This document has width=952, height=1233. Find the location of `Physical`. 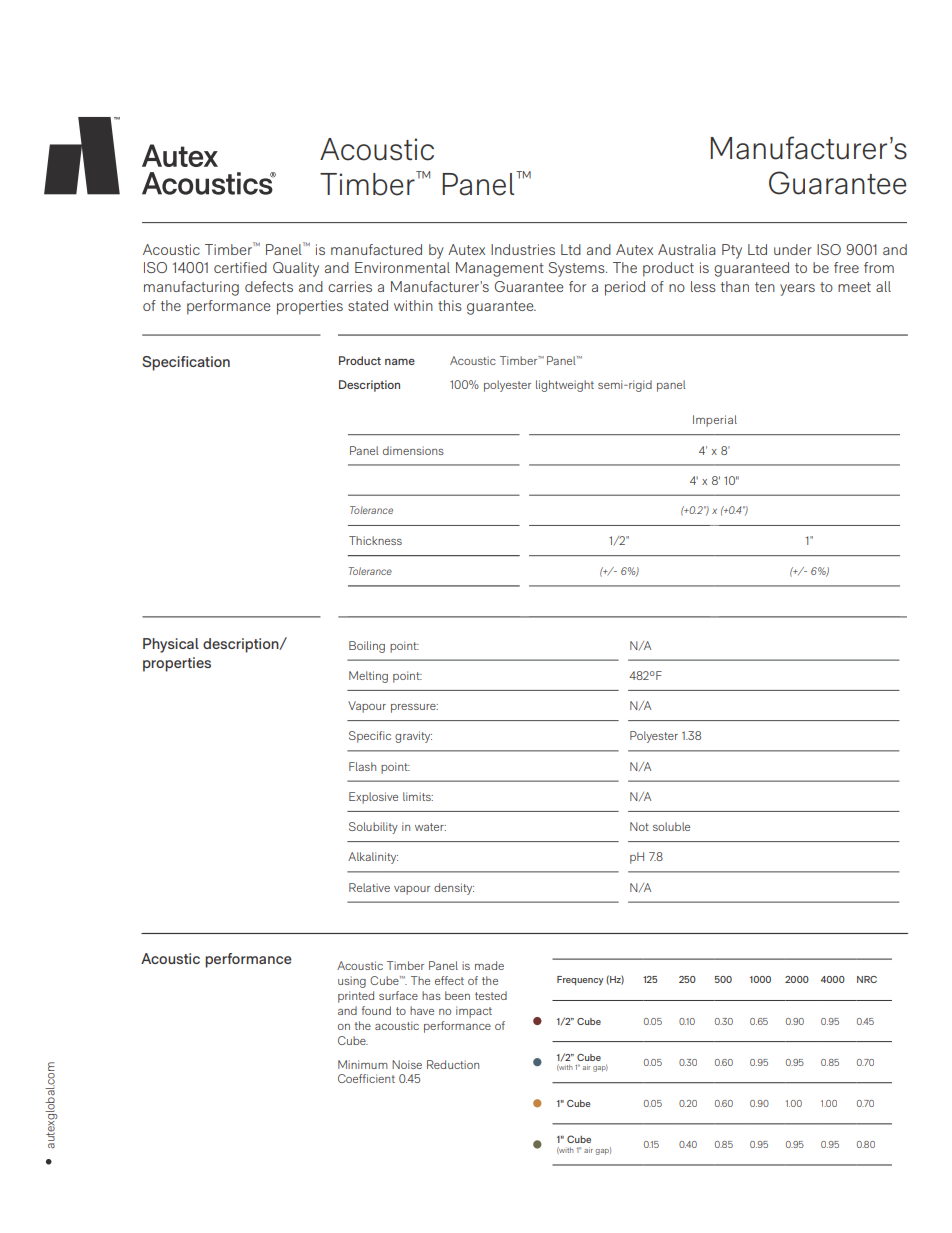

Physical is located at coordinates (171, 645).
